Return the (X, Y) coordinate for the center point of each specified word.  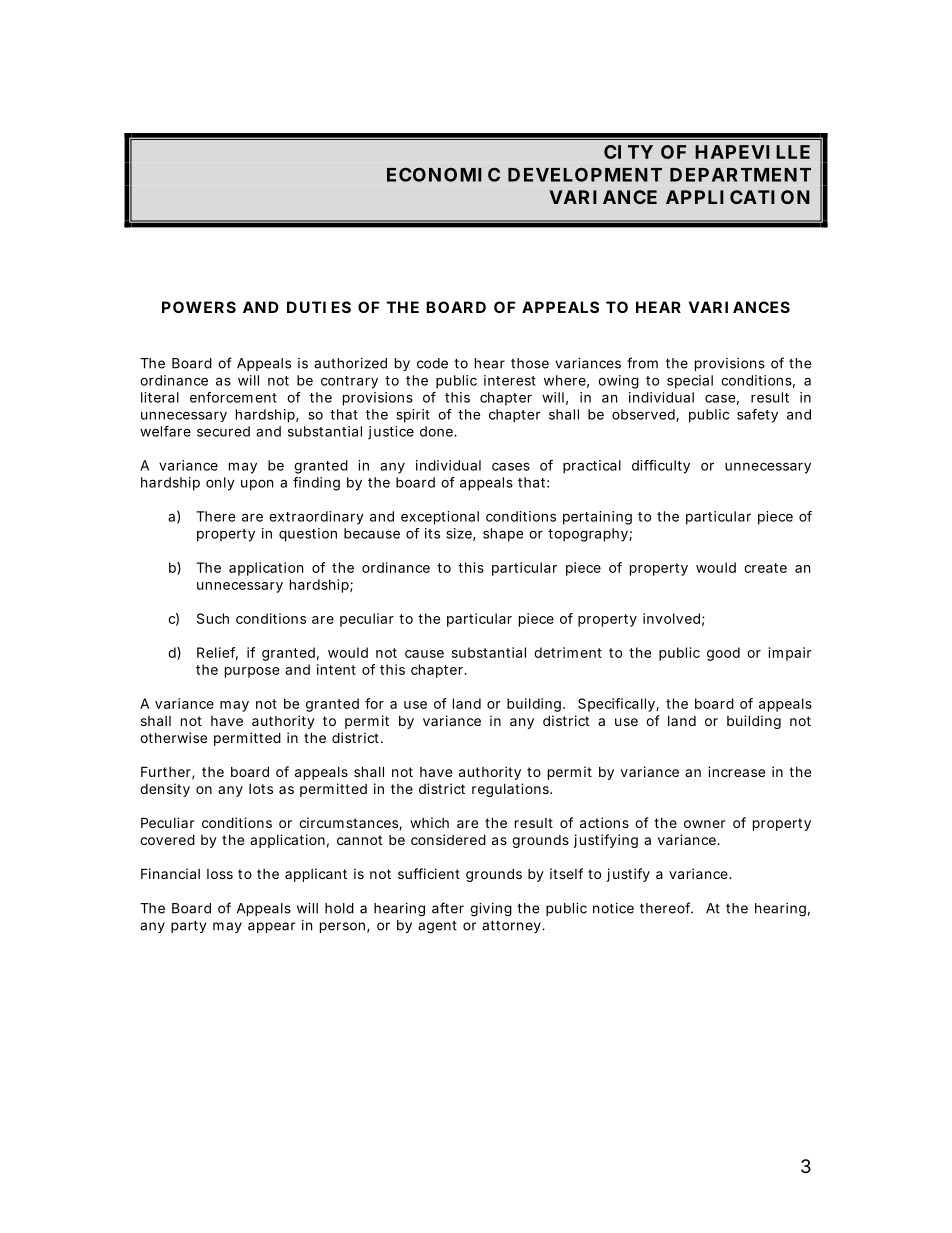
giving (491, 910)
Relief (217, 653)
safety (757, 416)
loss (220, 874)
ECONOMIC (443, 174)
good (723, 654)
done (437, 431)
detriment (568, 652)
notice (613, 908)
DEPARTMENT (740, 175)
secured (223, 431)
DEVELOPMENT (585, 174)
